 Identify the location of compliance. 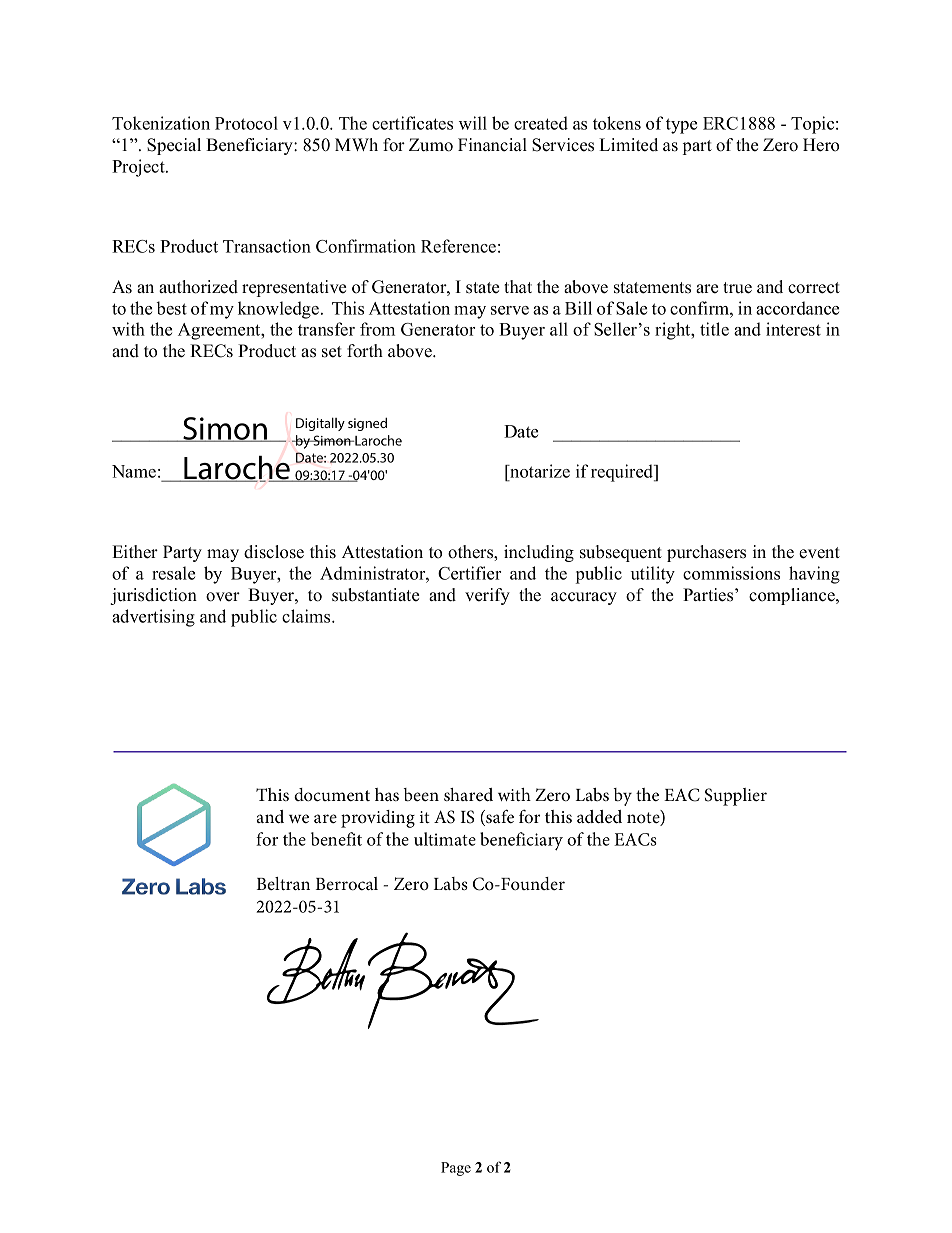
(793, 596).
